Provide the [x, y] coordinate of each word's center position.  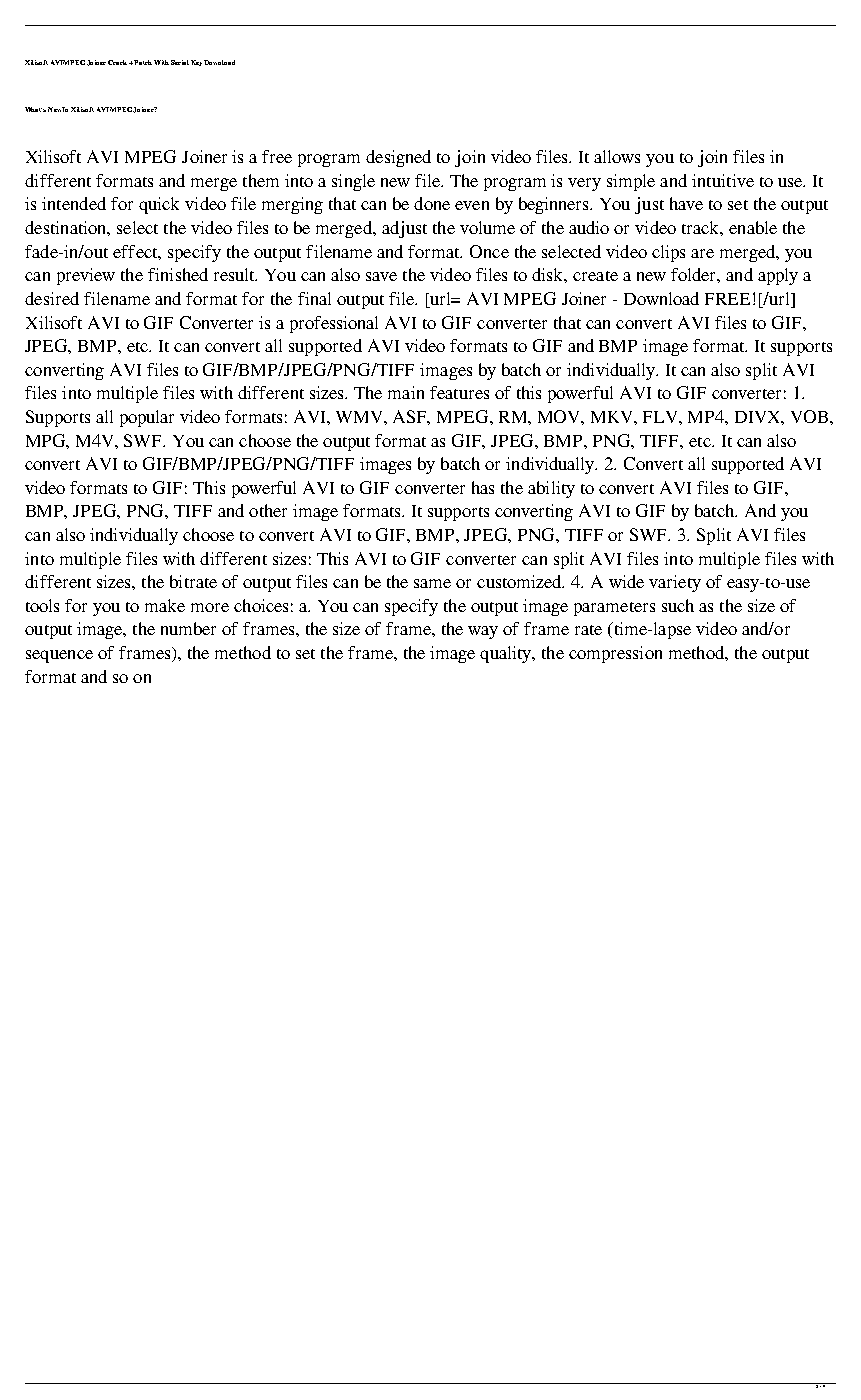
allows [617, 156]
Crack [119, 62]
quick [159, 205]
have [686, 203]
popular [147, 418]
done [432, 203]
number [188, 628]
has [483, 487]
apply [778, 276]
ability [551, 489]
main [406, 392]
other [268, 510]
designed [398, 158]
